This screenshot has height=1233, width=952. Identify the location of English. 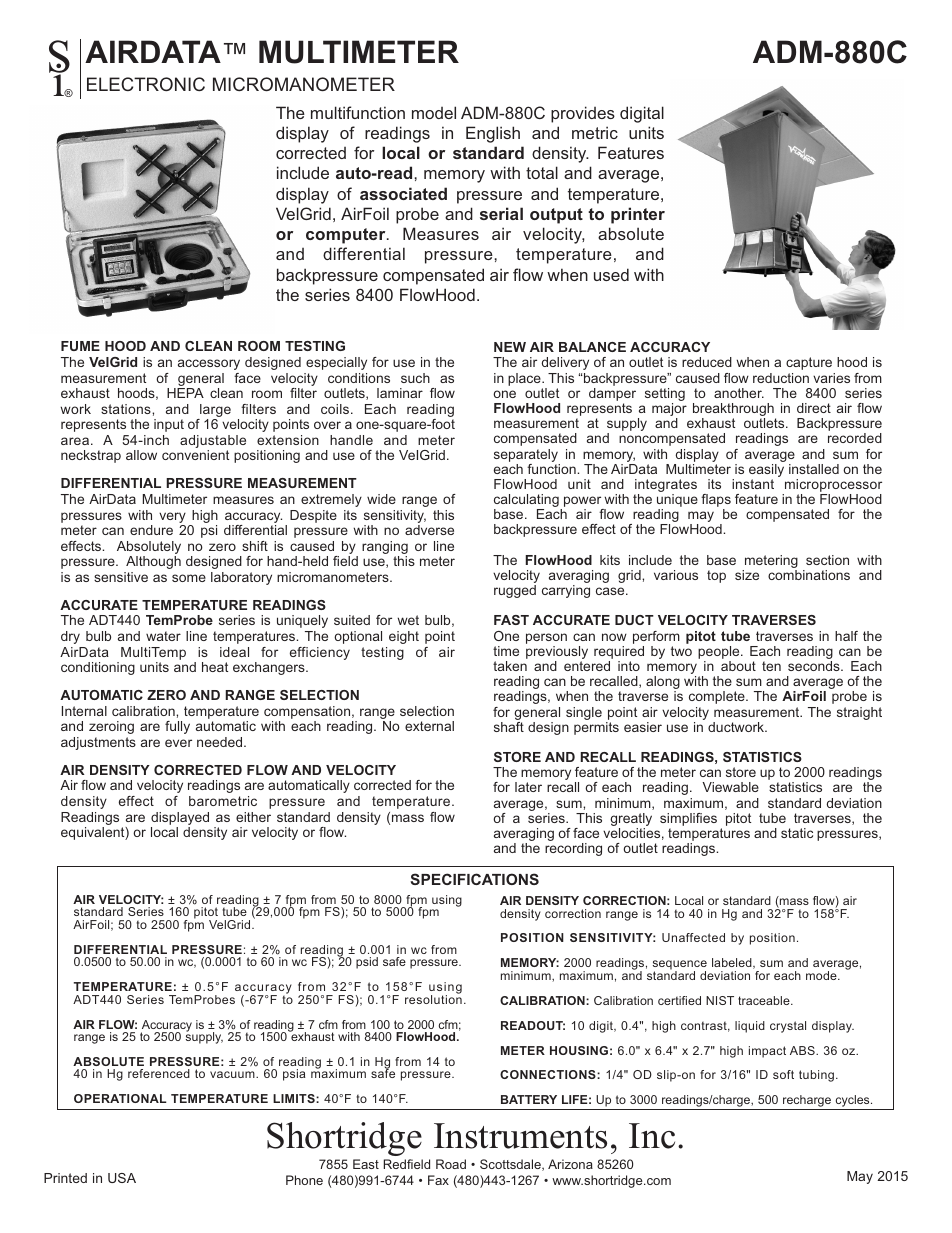
(493, 134).
